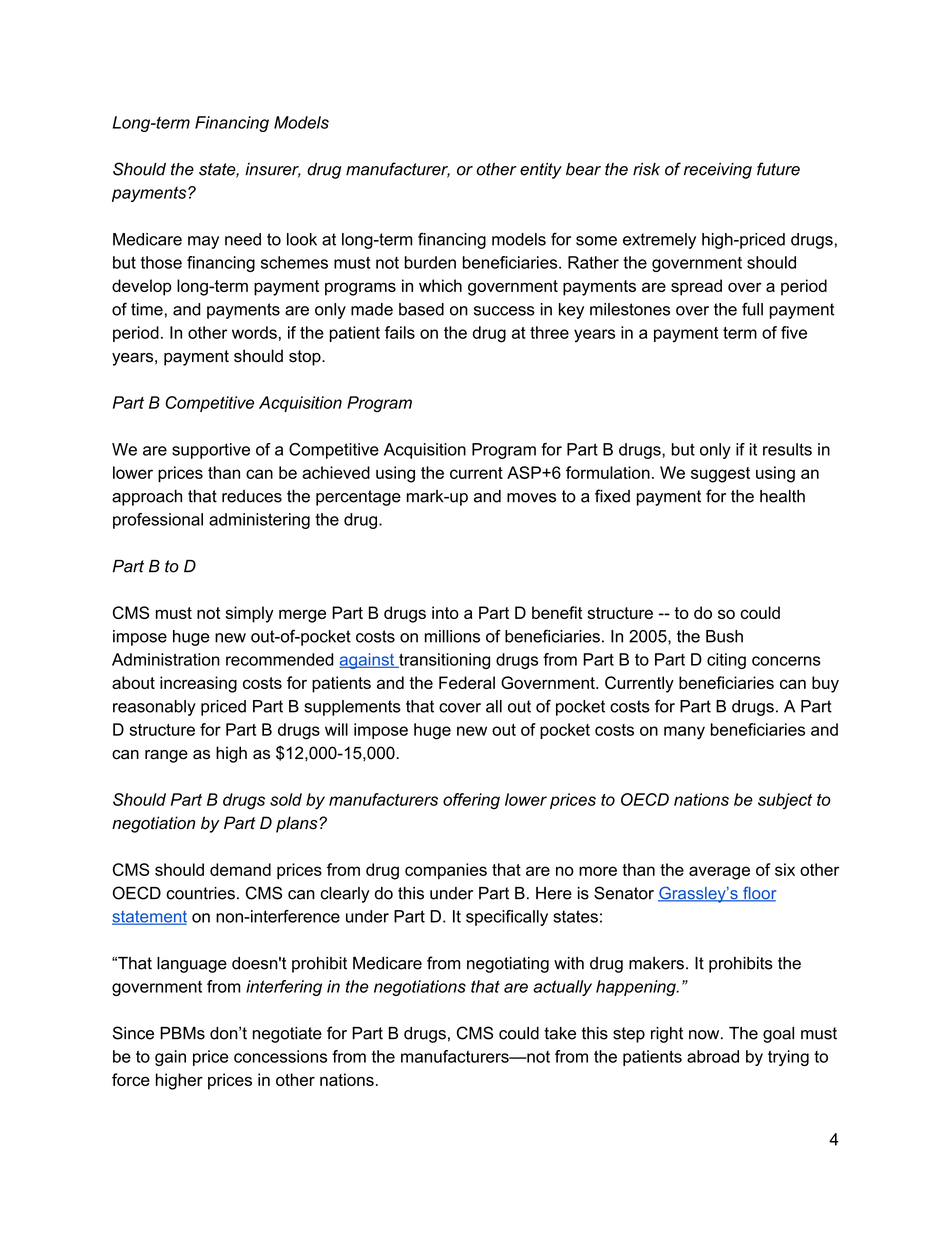 Image resolution: width=952 pixels, height=1233 pixels. I want to click on simply, so click(249, 614).
